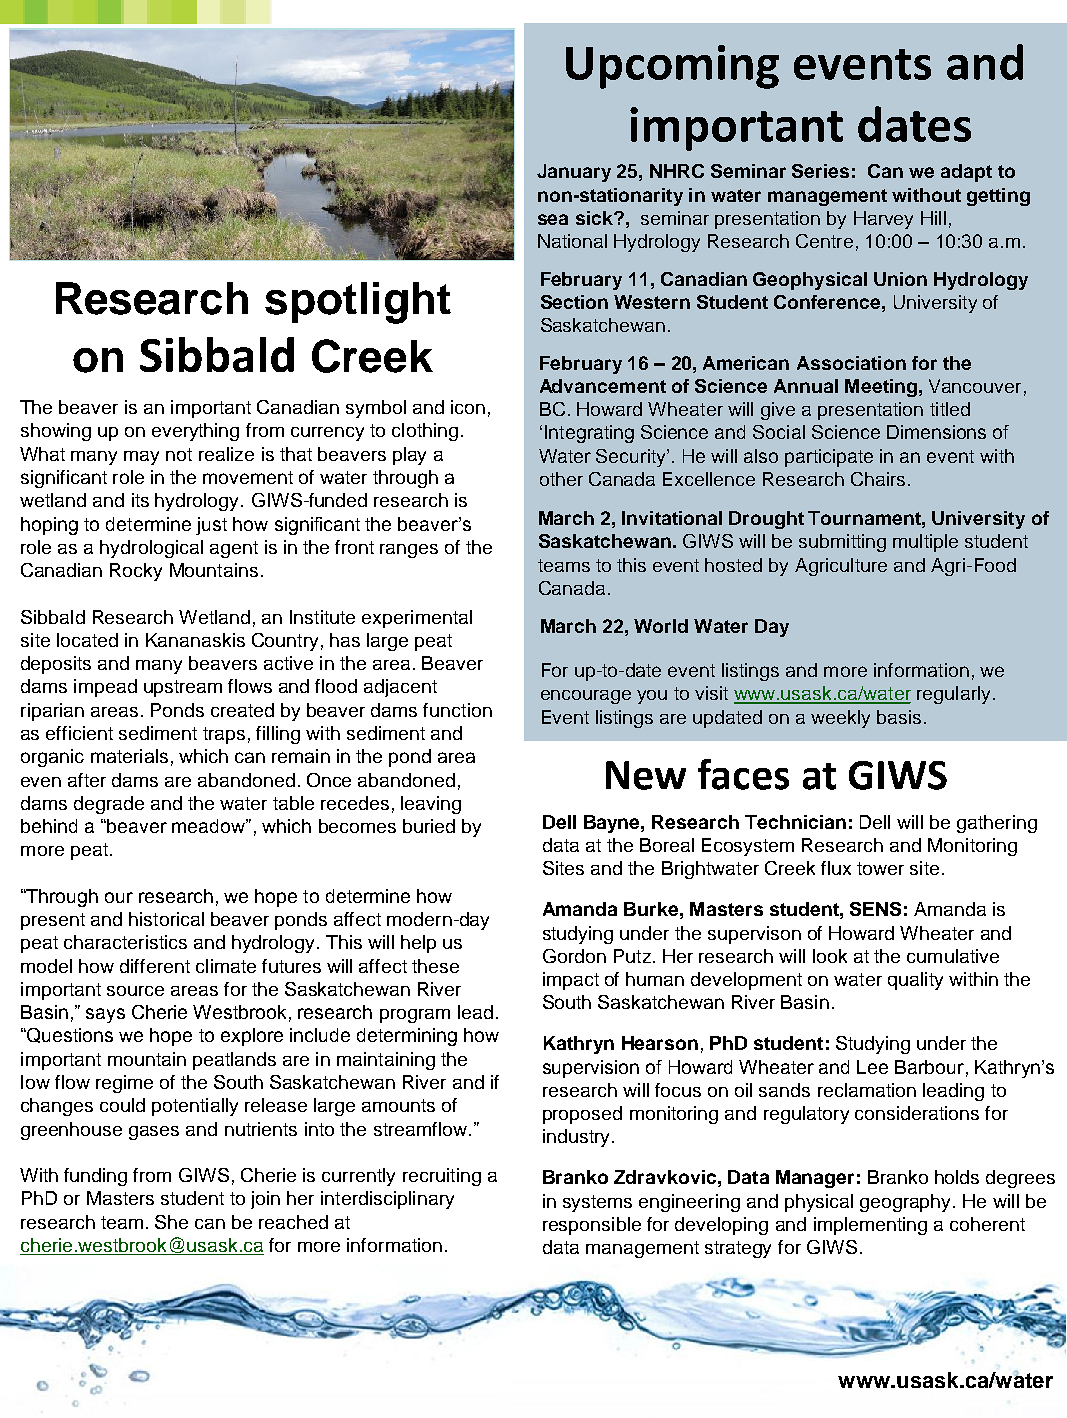 The image size is (1067, 1418). I want to click on upstream, so click(183, 688).
